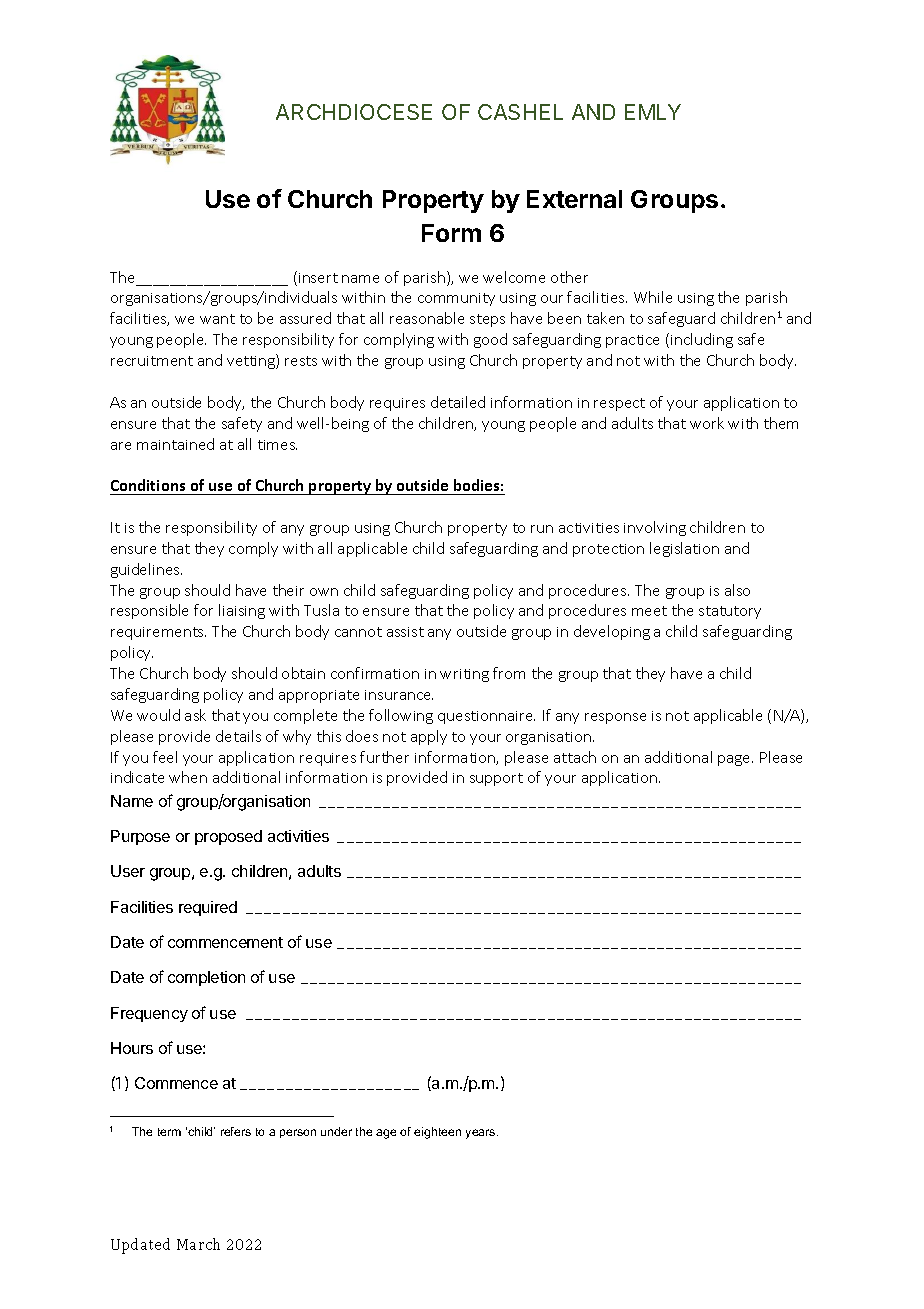 The width and height of the screenshot is (924, 1309). I want to click on years, so click(482, 1134).
